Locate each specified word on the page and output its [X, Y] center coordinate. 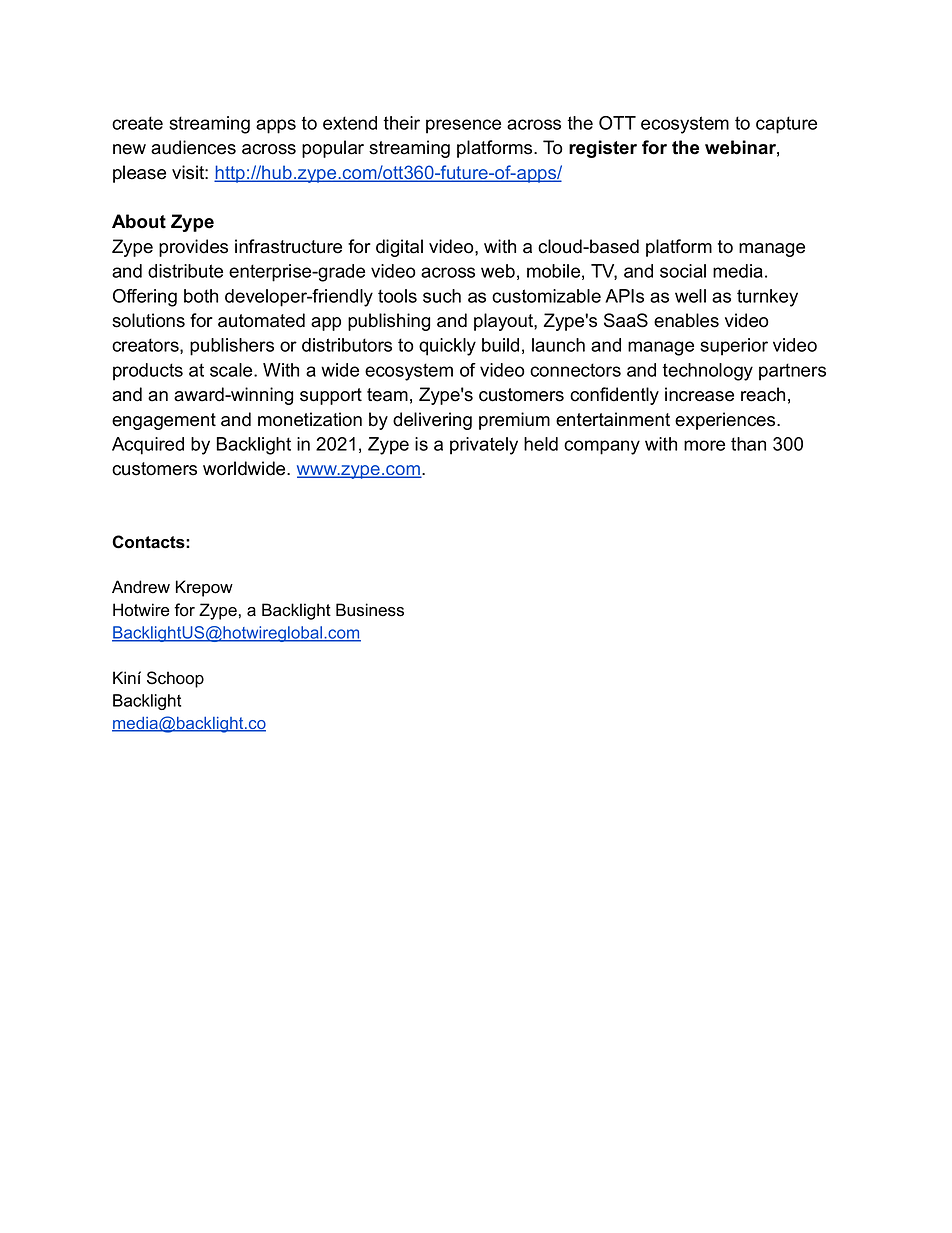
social [683, 271]
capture [786, 125]
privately [484, 446]
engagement [164, 421]
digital [399, 248]
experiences [725, 421]
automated [261, 320]
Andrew [141, 587]
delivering [432, 421]
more [704, 445]
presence [463, 126]
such [442, 296]
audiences [193, 147]
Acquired [148, 446]
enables [686, 320]
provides [193, 248]
